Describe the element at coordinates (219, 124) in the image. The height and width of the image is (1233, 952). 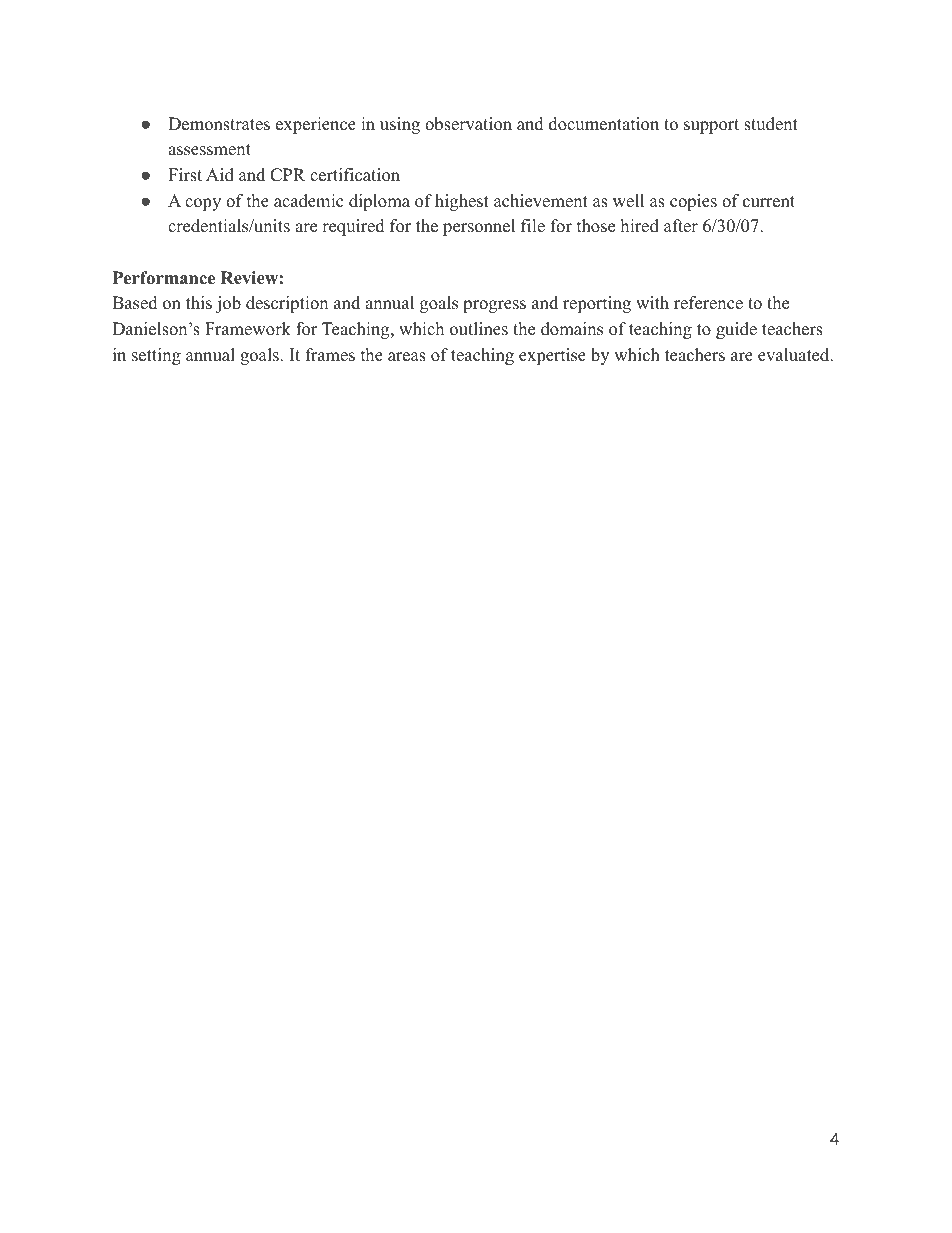
I see `Demonstrates` at that location.
